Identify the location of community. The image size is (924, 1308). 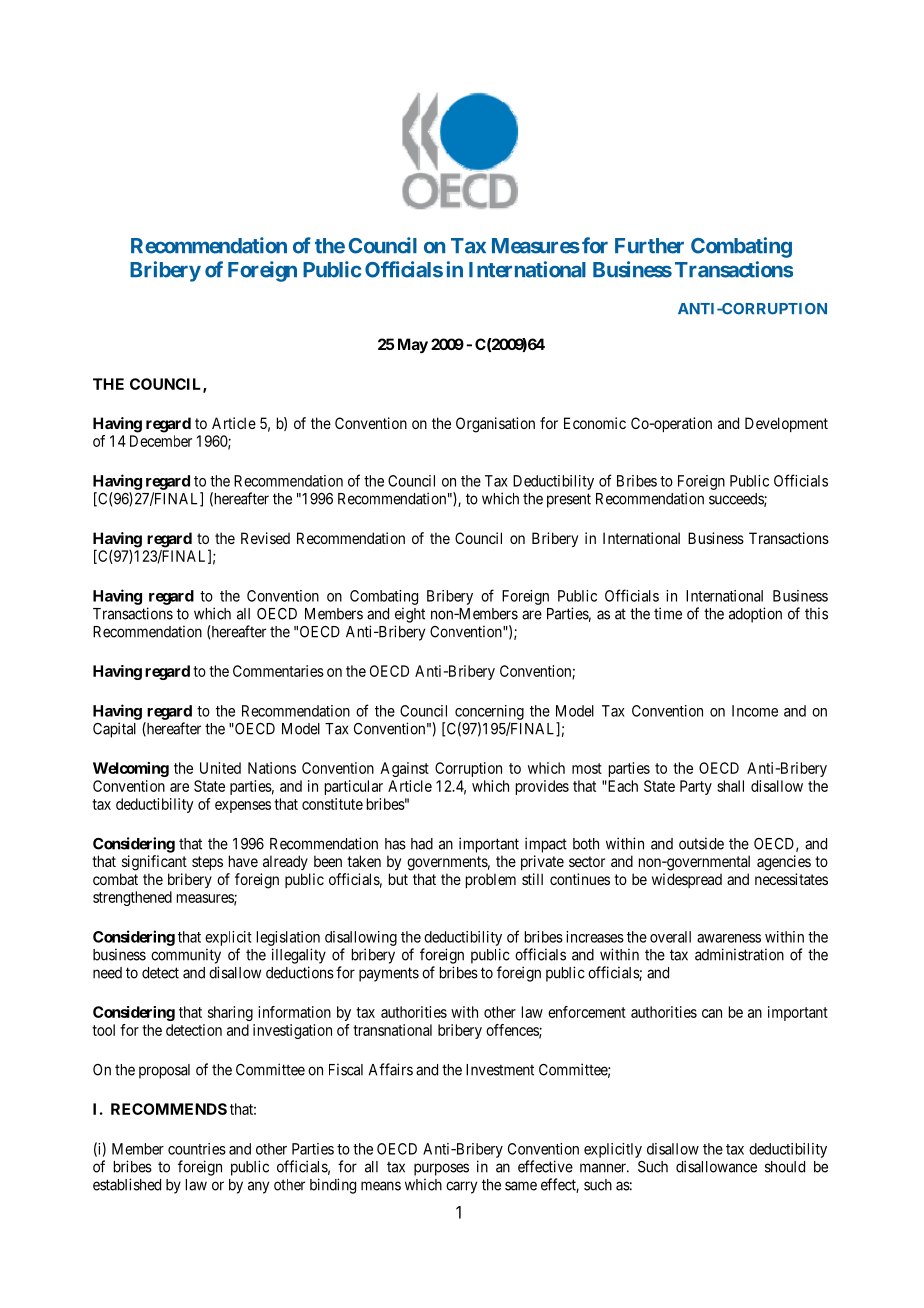
(186, 956).
